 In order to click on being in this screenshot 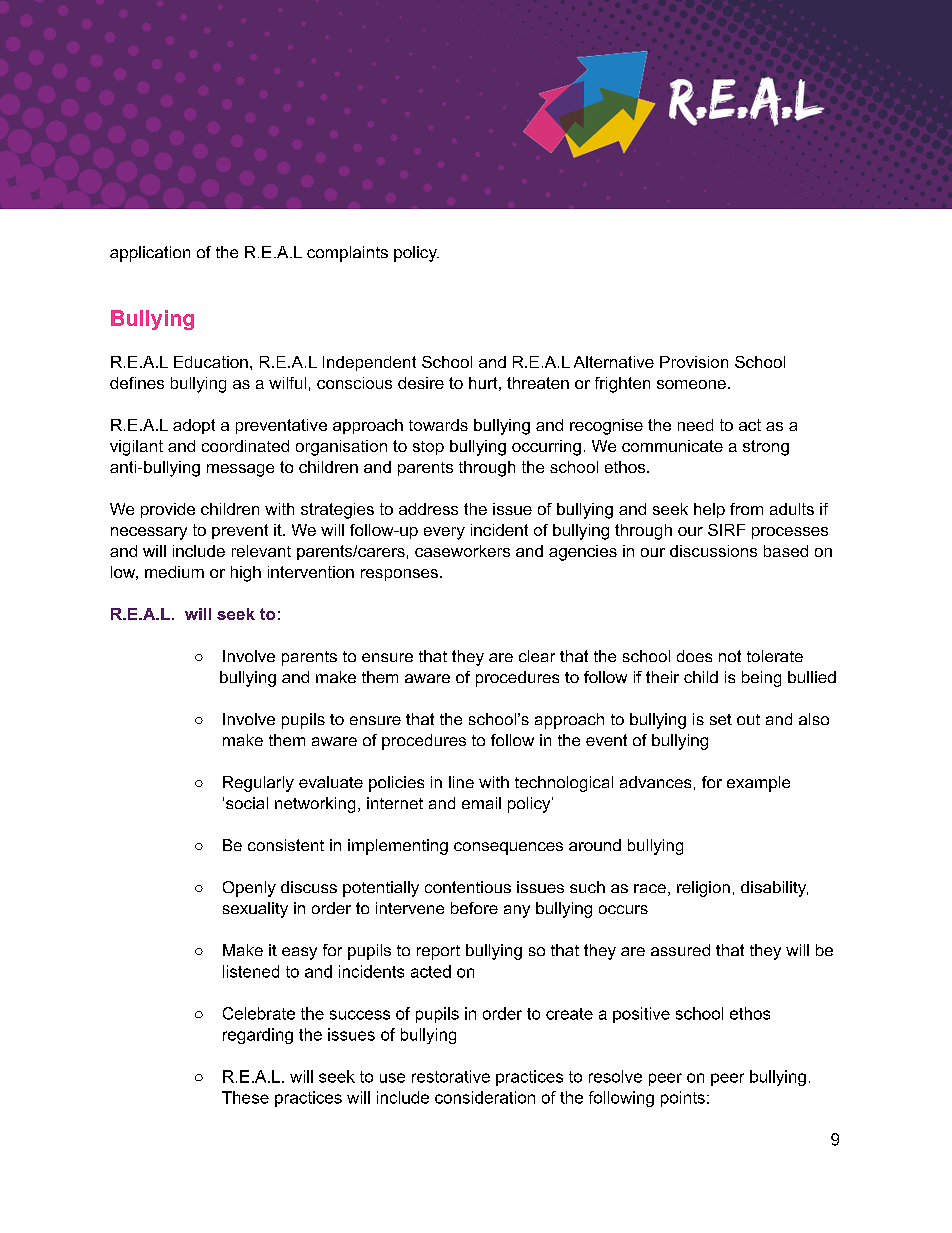, I will do `click(761, 679)`.
